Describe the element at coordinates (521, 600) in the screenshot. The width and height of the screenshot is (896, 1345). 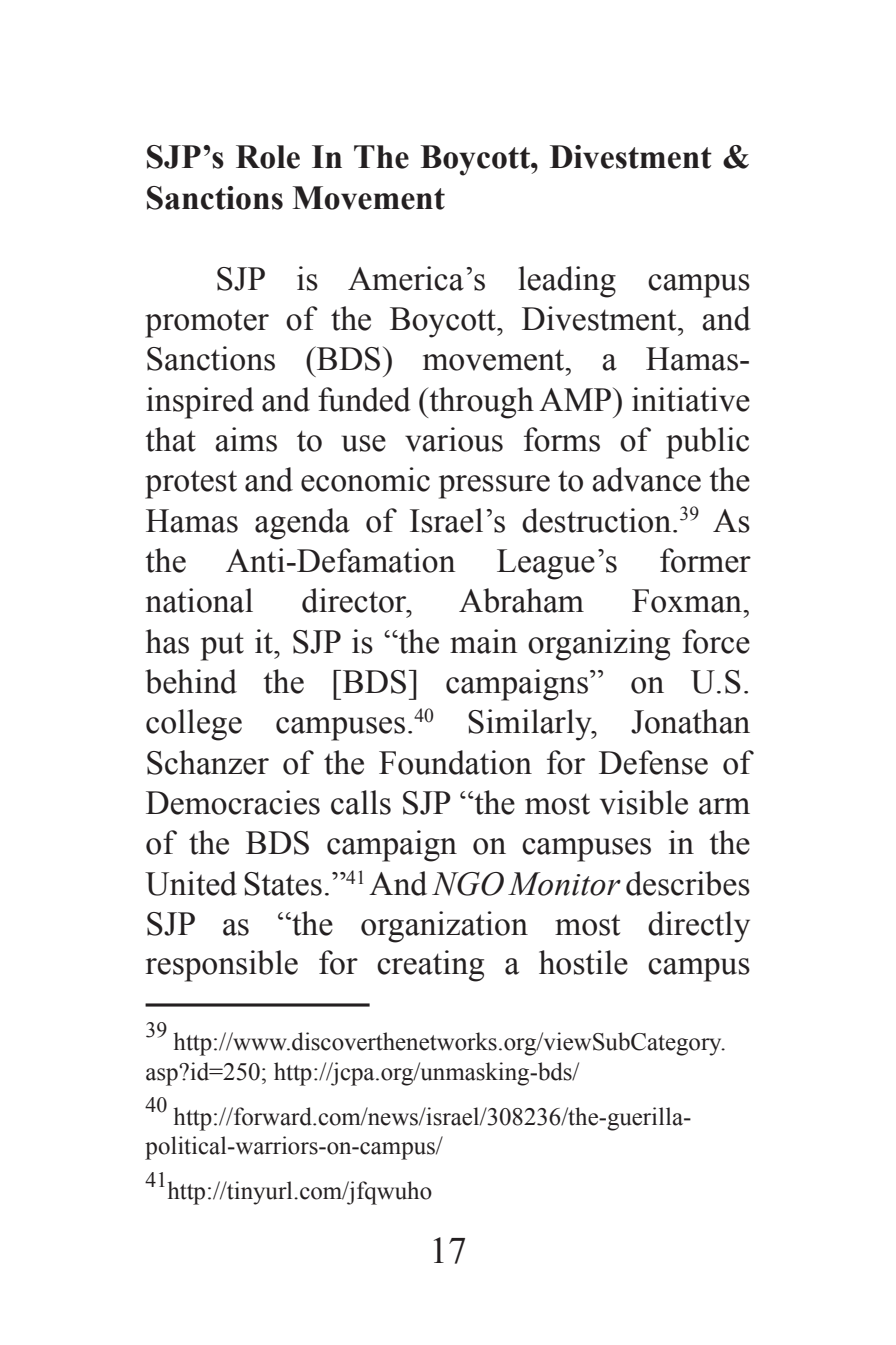
I see `Abraham` at that location.
